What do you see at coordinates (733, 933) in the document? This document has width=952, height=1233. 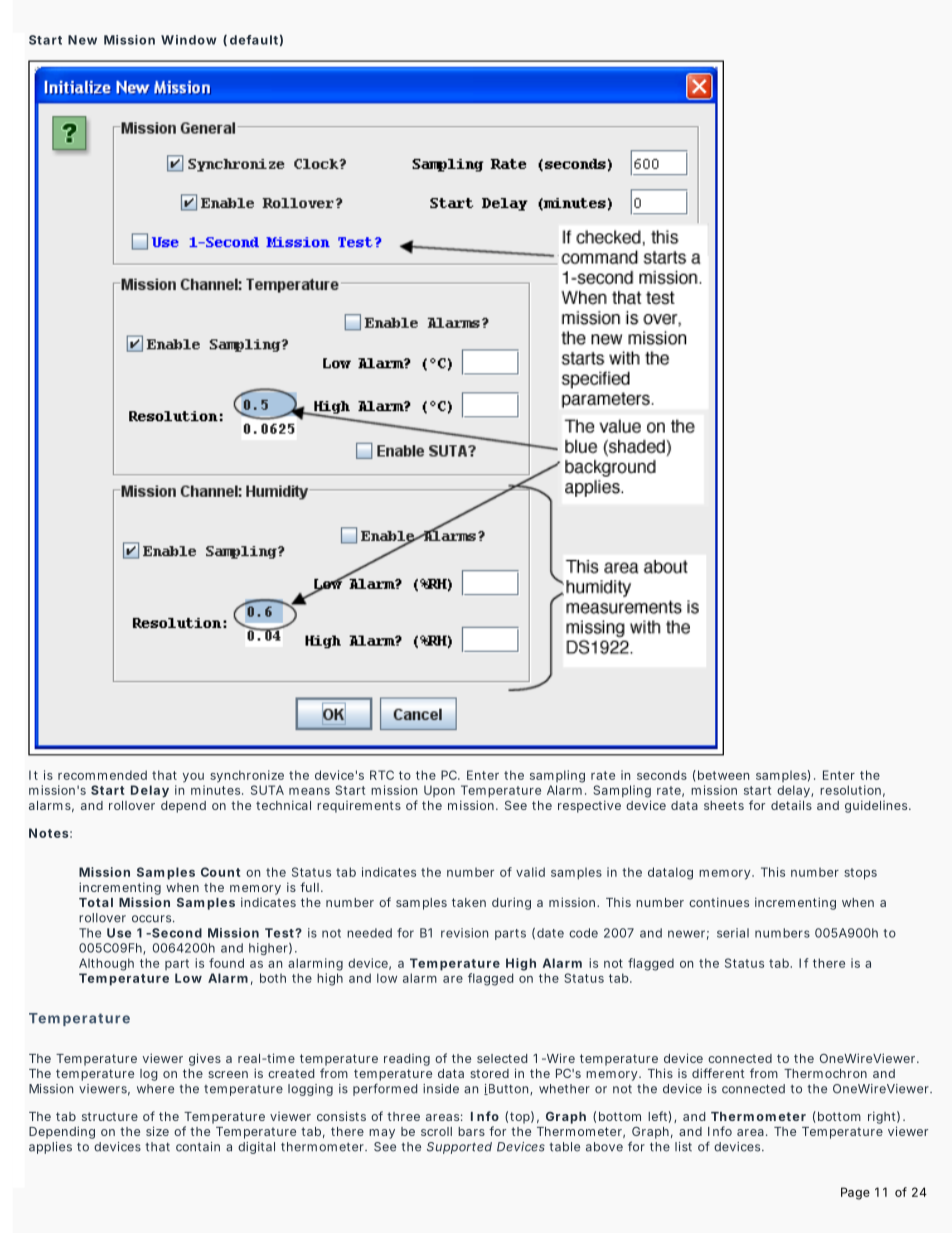 I see `serial` at bounding box center [733, 933].
